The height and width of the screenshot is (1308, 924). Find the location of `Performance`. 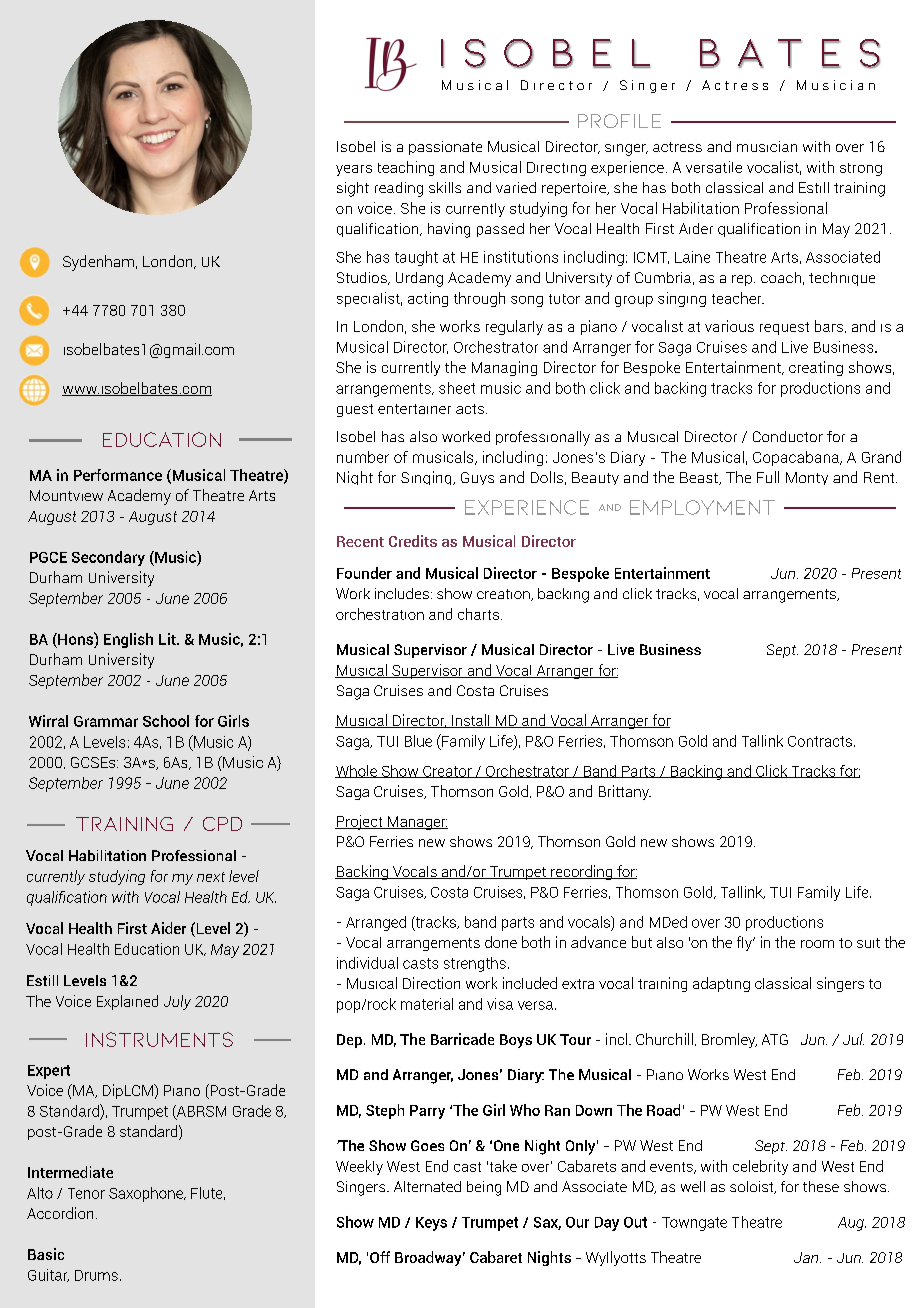

Performance is located at coordinates (118, 475).
